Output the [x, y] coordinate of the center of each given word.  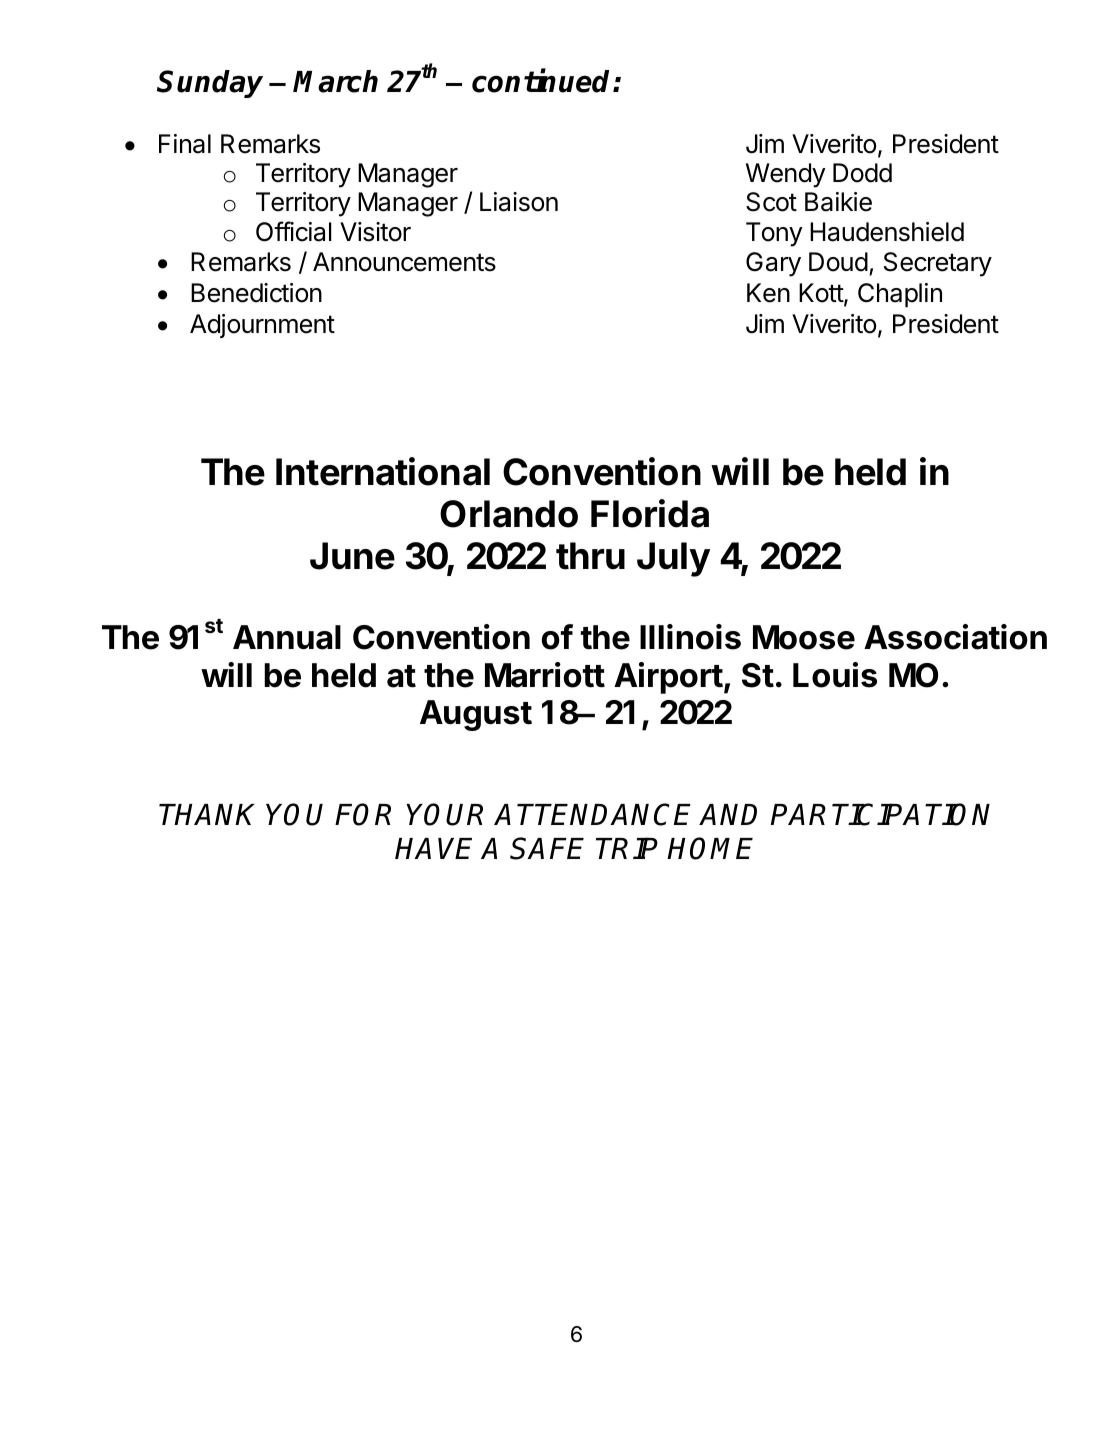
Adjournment [262, 326]
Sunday [210, 84]
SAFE [547, 848]
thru [590, 556]
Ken [768, 293]
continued [543, 81]
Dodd [862, 173]
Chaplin [900, 295]
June [352, 556]
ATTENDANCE [592, 814]
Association [955, 637]
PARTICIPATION [880, 814]
